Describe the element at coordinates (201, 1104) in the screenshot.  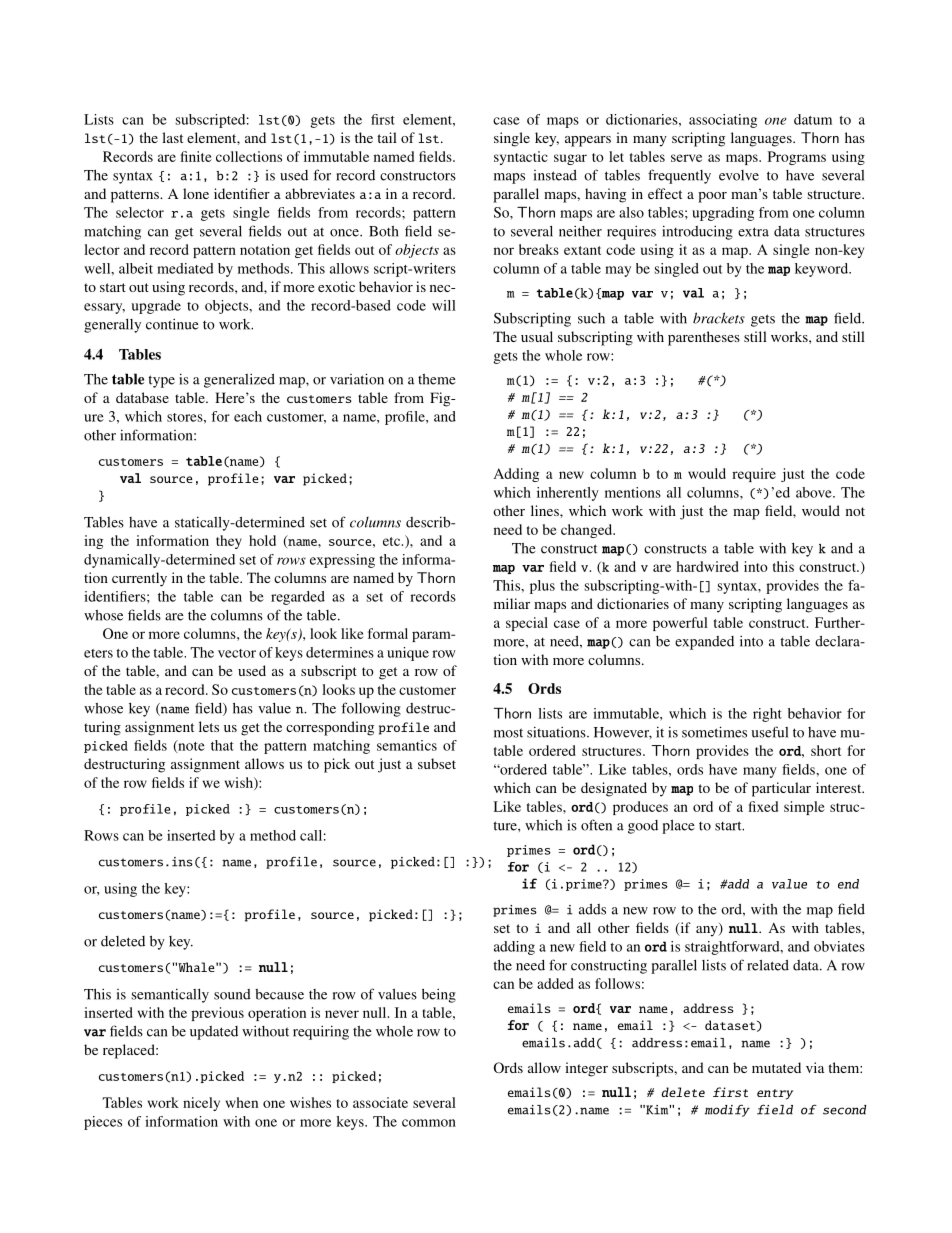
I see `nicely` at that location.
